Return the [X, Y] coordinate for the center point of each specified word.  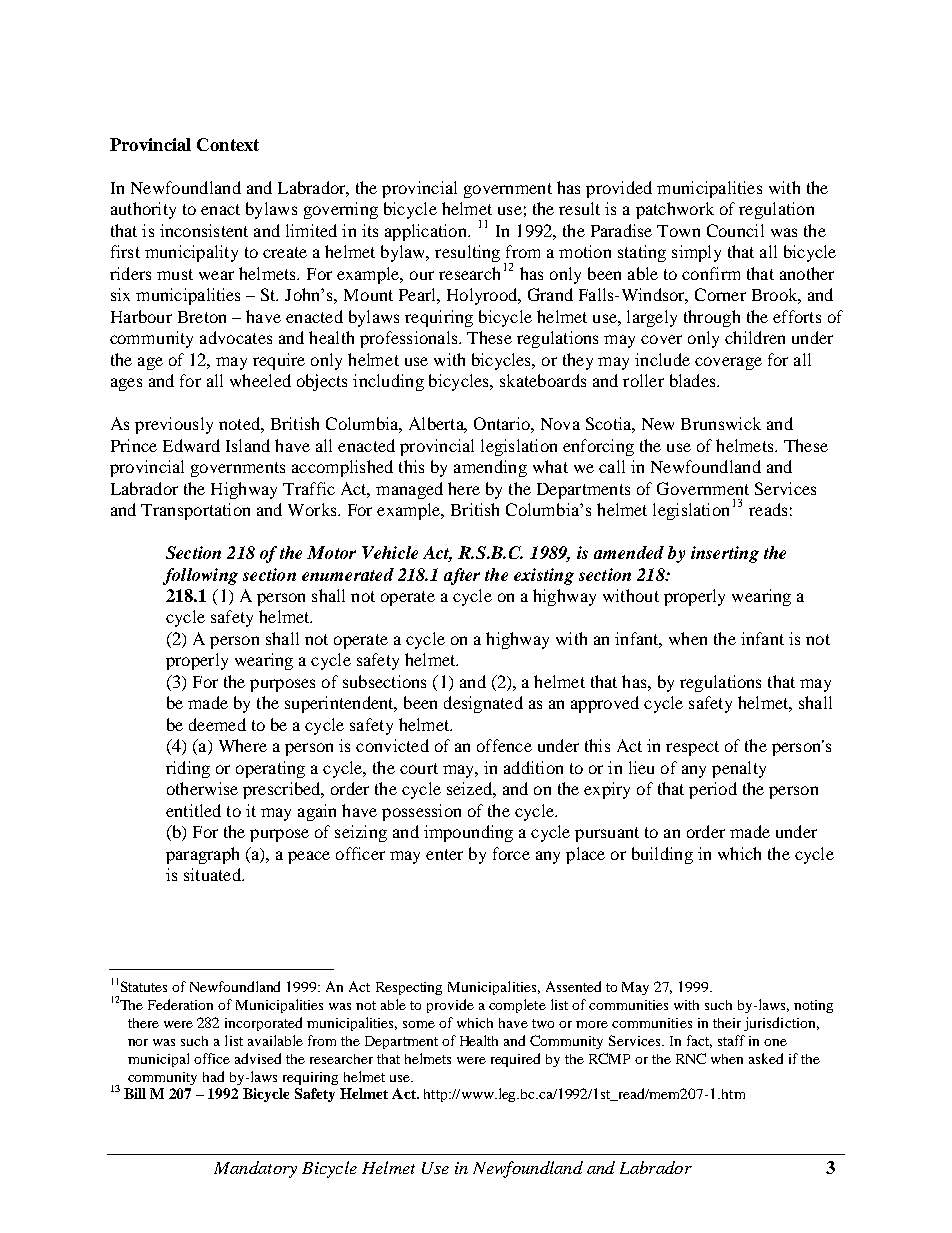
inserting [725, 554]
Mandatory [255, 1169]
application [427, 232]
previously [174, 425]
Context [228, 144]
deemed [217, 724]
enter [444, 854]
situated [213, 874]
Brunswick [721, 423]
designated [483, 704]
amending [490, 468]
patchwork [675, 210]
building [662, 855]
